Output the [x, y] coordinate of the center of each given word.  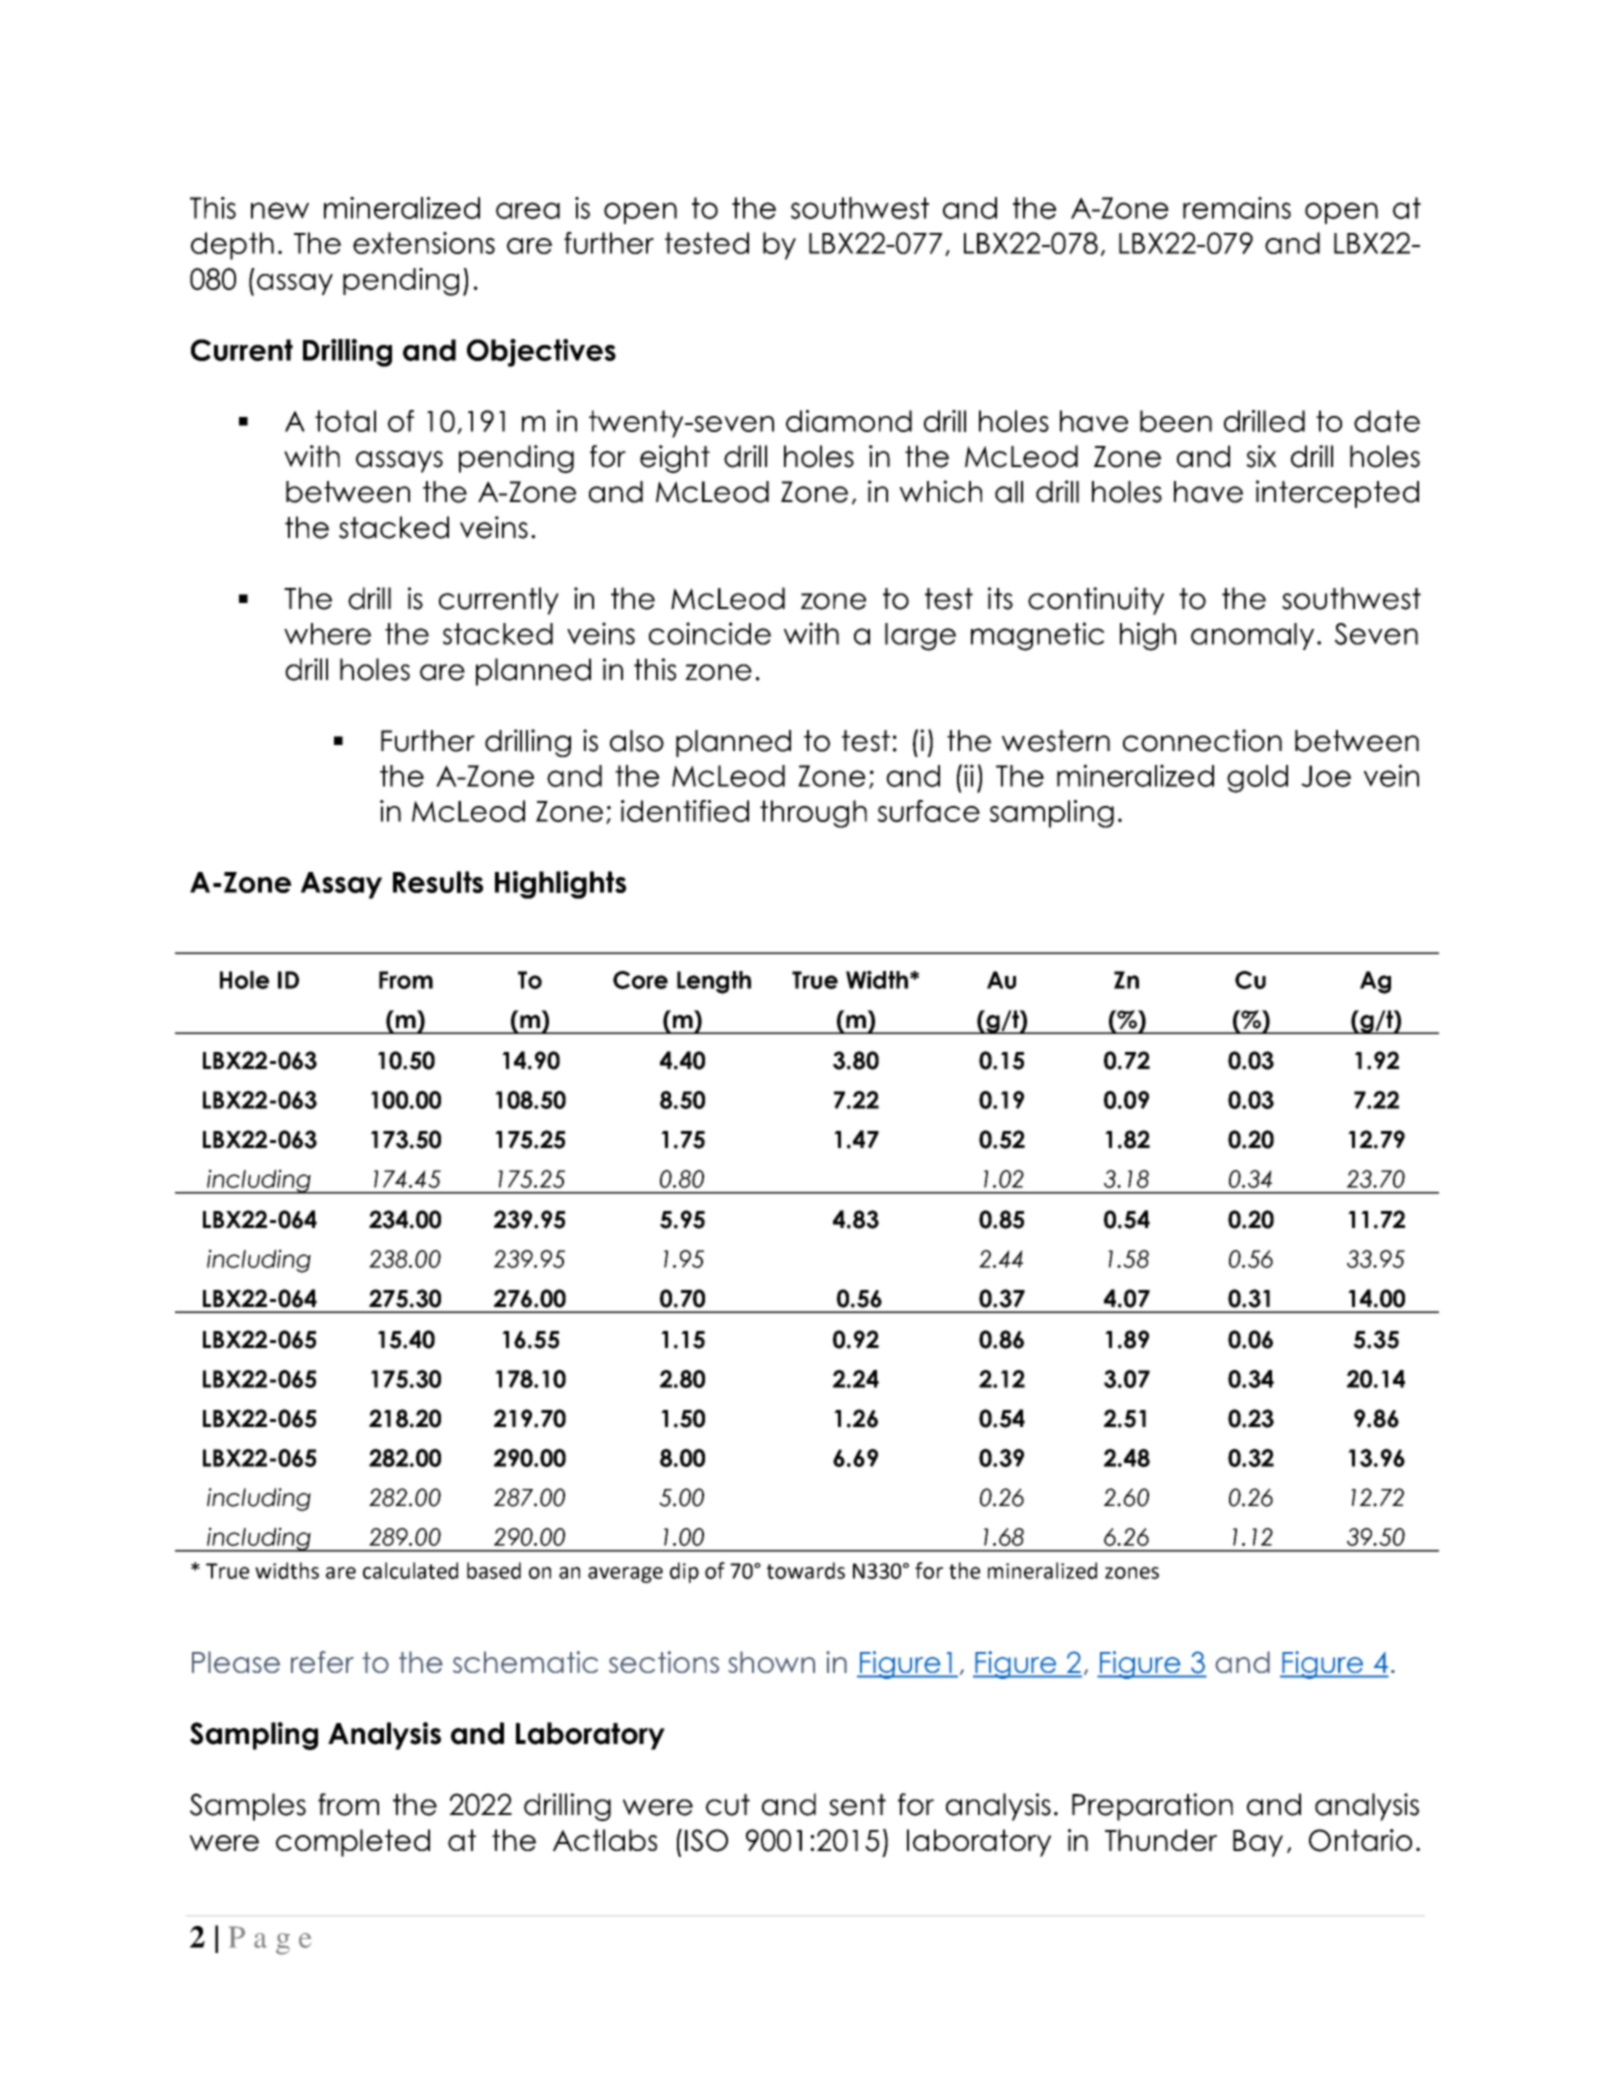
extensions [424, 243]
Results [438, 882]
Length [714, 982]
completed [353, 1843]
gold [1257, 779]
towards [806, 1570]
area [528, 210]
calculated [410, 1570]
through [813, 814]
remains [1237, 208]
